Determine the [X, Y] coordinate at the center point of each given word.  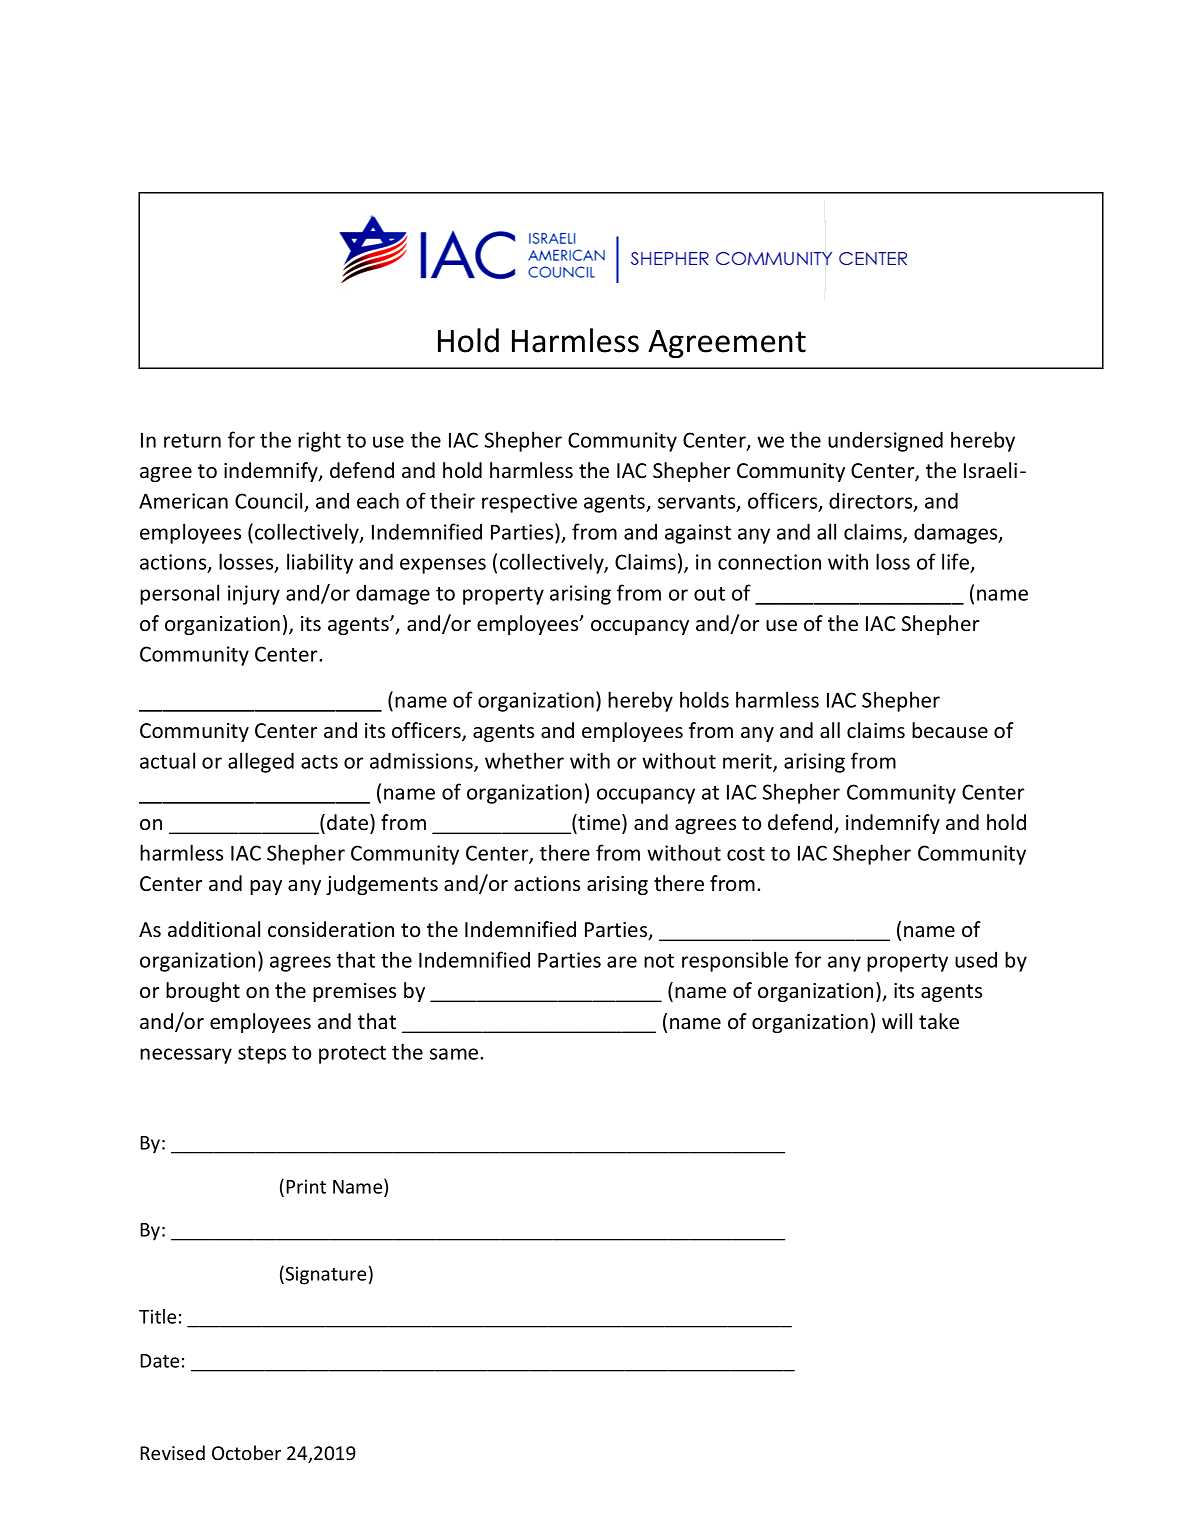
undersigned [885, 441]
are [622, 962]
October [246, 1452]
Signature [324, 1275]
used [976, 960]
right [319, 441]
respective [529, 503]
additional [214, 929]
